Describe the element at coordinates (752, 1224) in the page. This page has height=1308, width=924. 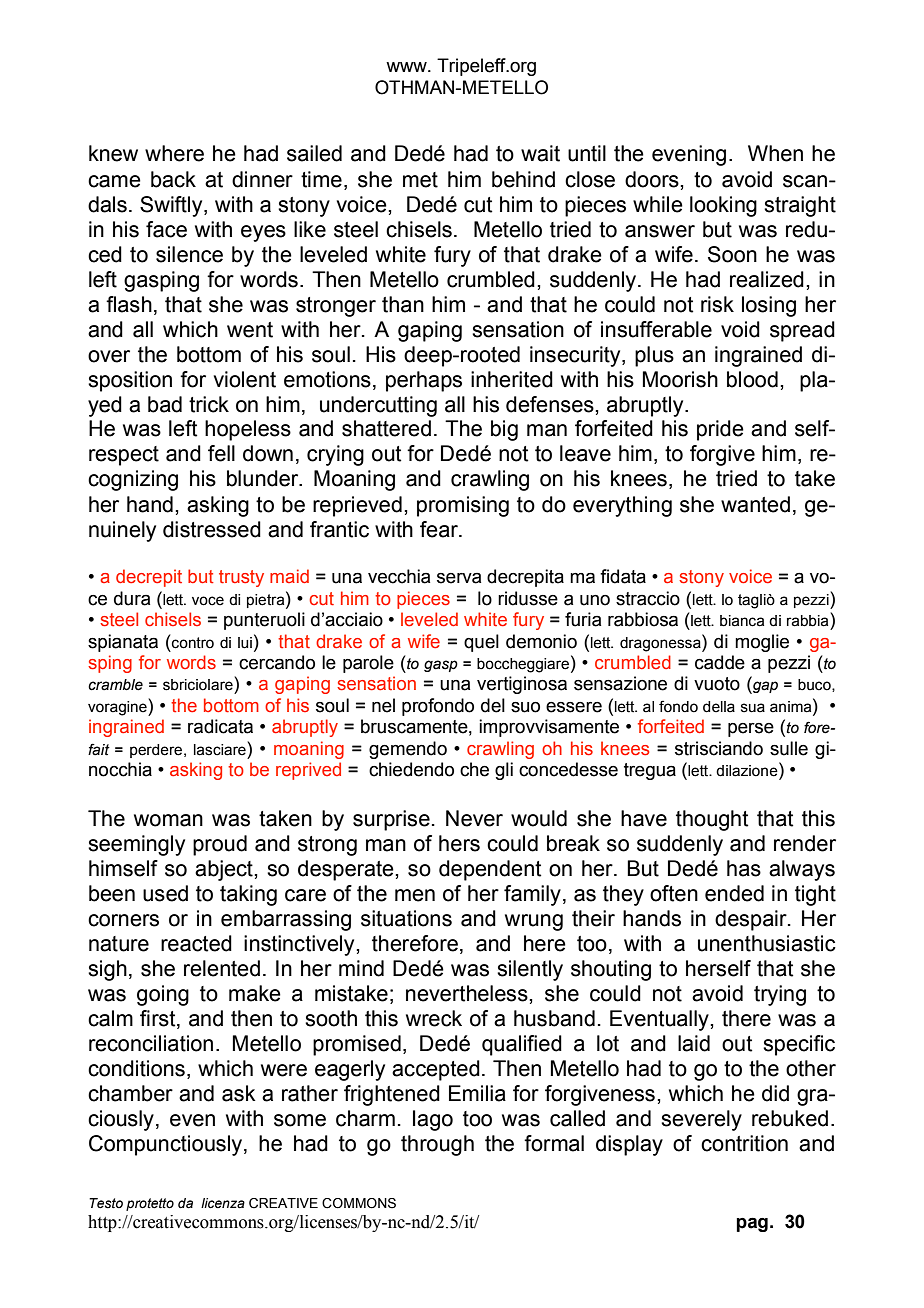
I see `pag` at that location.
